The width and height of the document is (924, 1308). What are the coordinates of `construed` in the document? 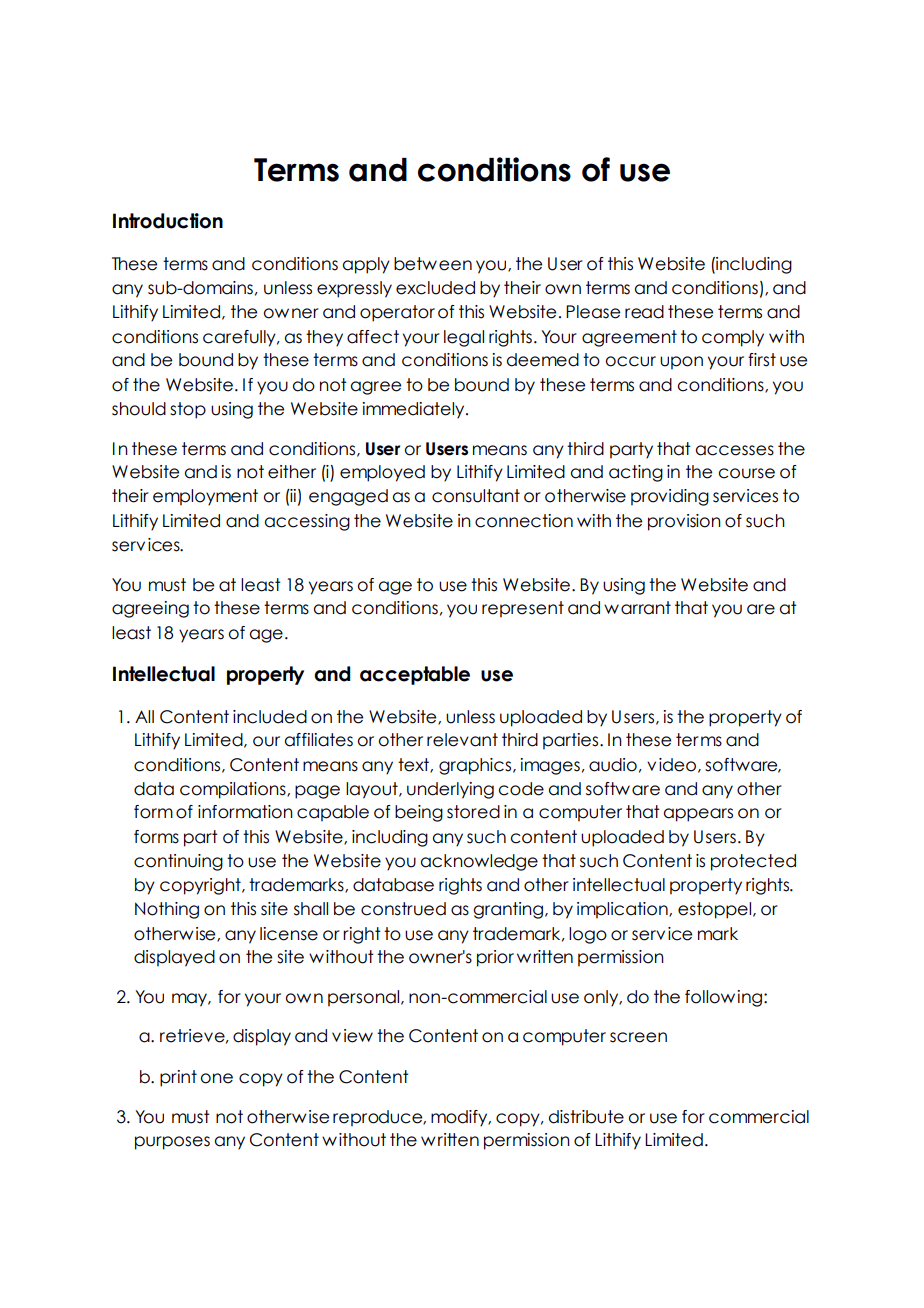 It's located at (403, 909).
